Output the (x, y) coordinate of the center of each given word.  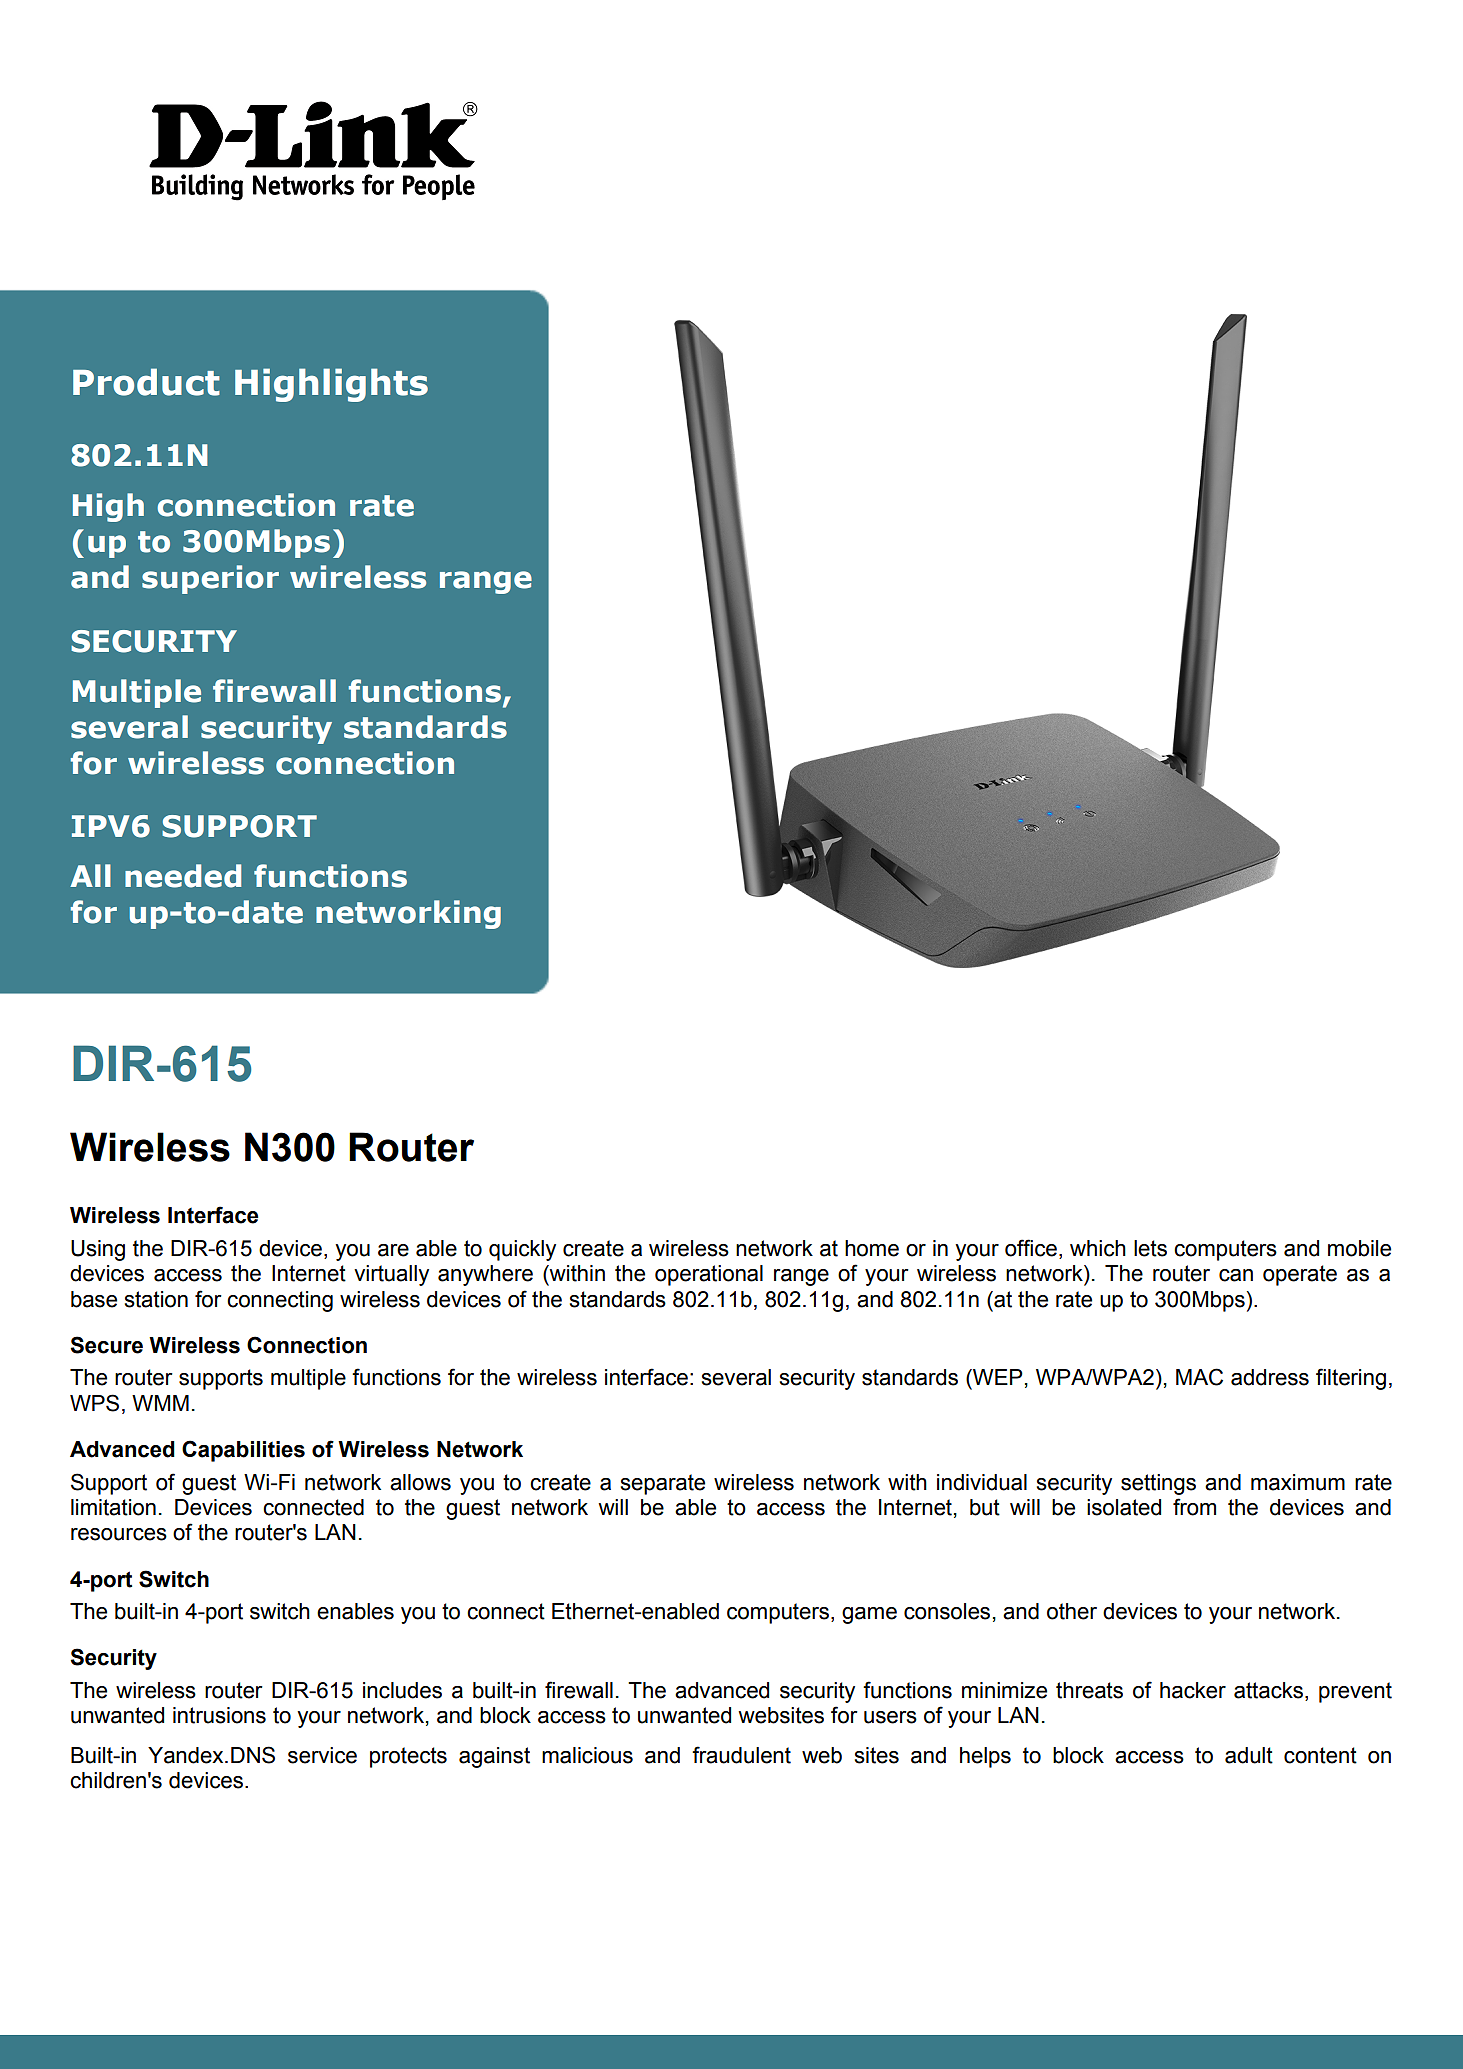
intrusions (219, 1715)
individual (982, 1482)
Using (98, 1250)
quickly (522, 1250)
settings (1158, 1484)
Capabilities (243, 1451)
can (1236, 1275)
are (393, 1250)
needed (183, 876)
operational (709, 1275)
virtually (391, 1275)
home (872, 1248)
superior (210, 579)
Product (146, 382)
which (1098, 1248)
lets (1150, 1248)
